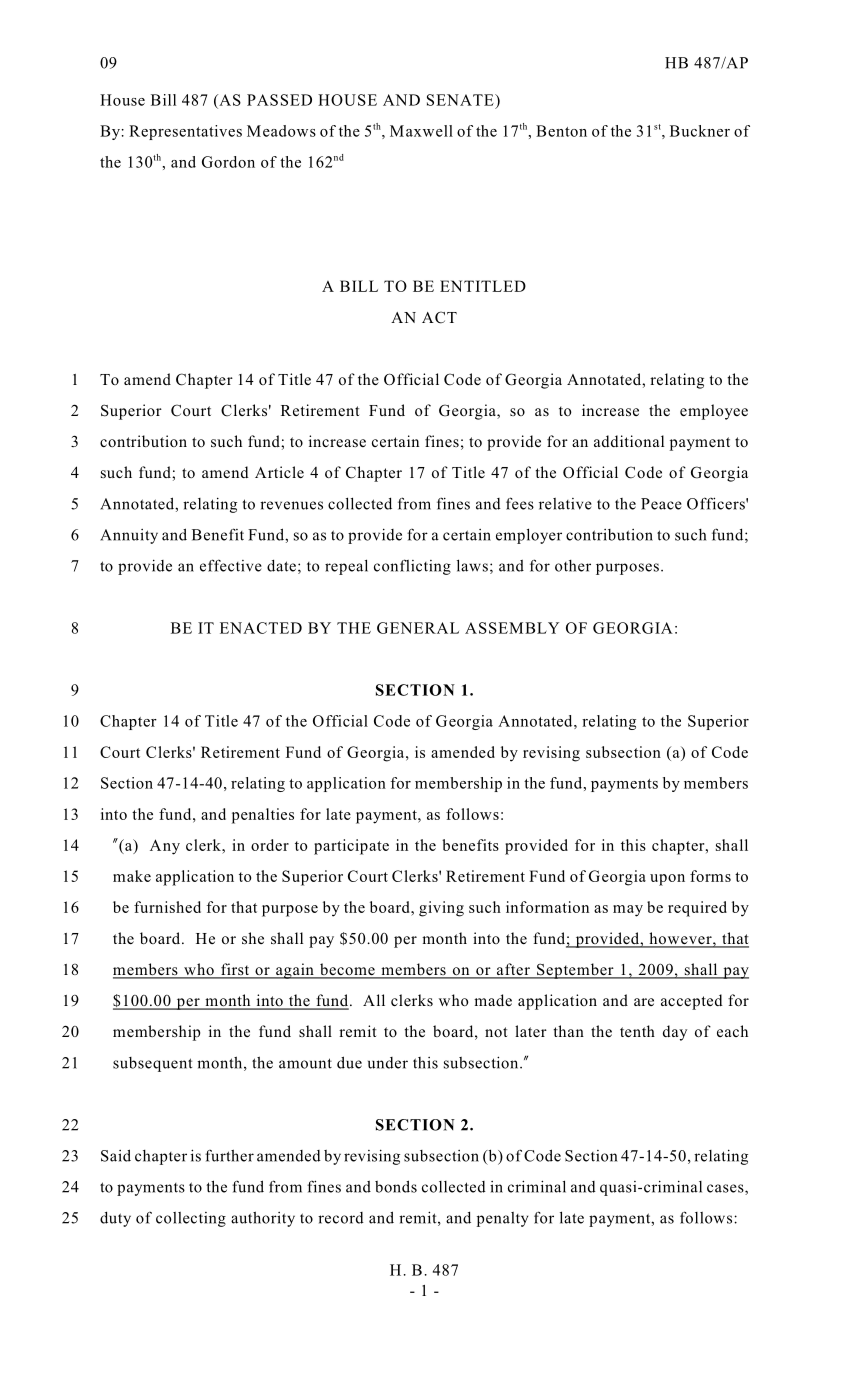  Describe the element at coordinates (261, 628) in the page. I see `ENACTED` at that location.
